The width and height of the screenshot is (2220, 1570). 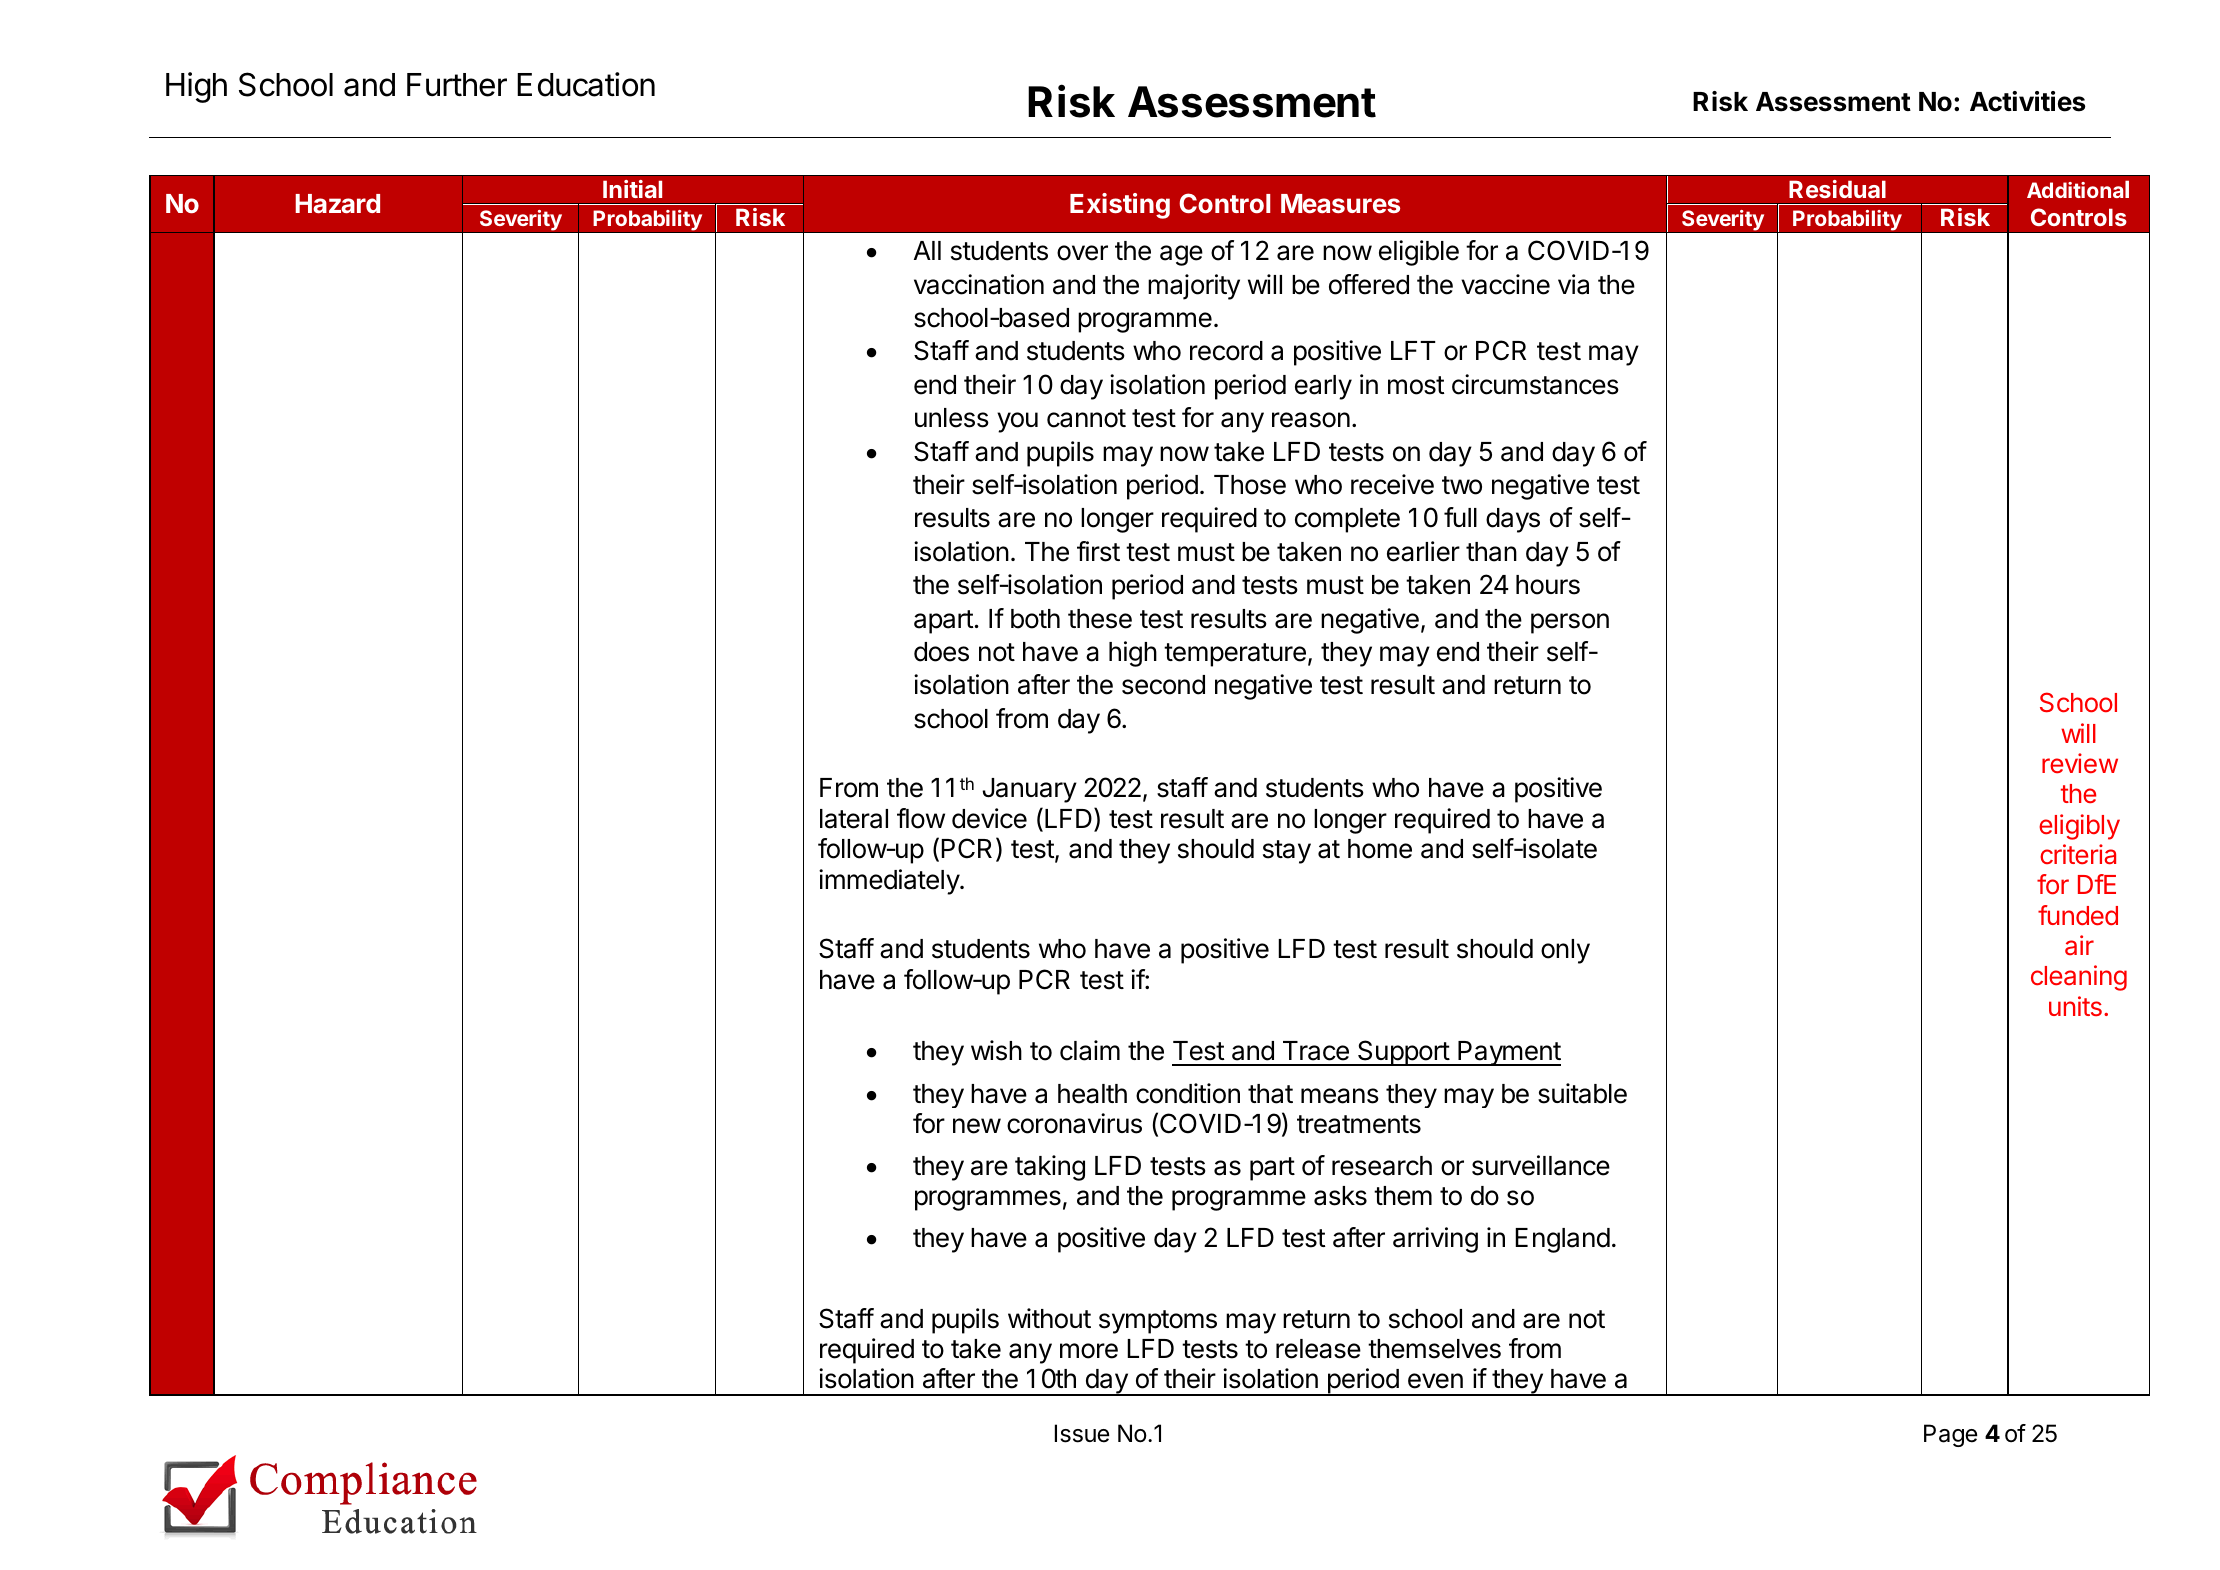 I want to click on Existing, so click(x=1120, y=206).
